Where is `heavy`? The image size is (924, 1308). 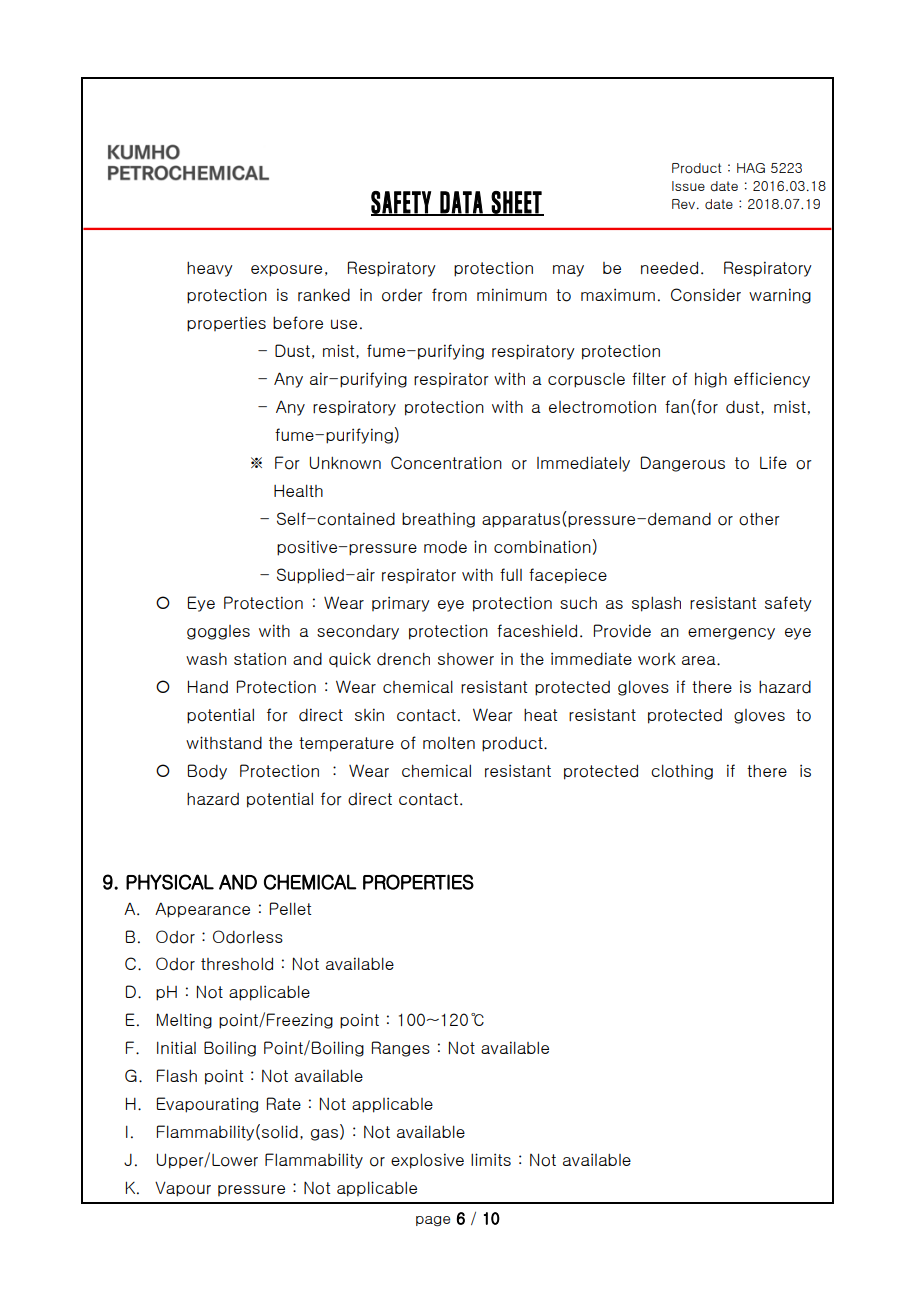
heavy is located at coordinates (210, 269).
